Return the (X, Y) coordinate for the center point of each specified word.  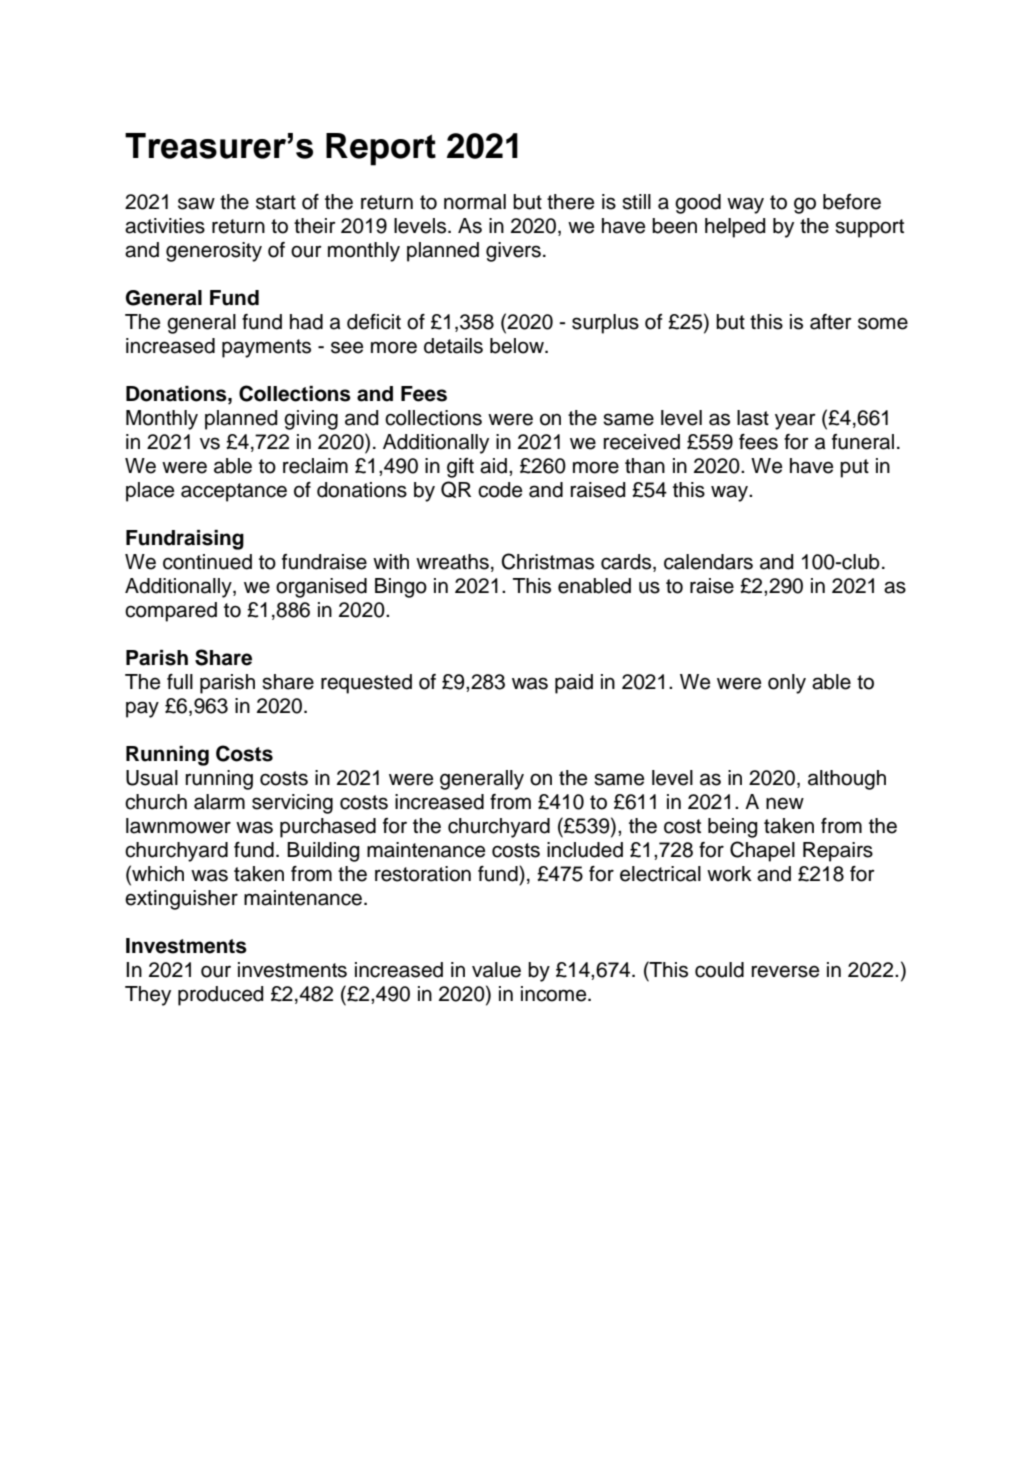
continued (207, 562)
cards (627, 562)
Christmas (548, 561)
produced (221, 996)
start (276, 202)
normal (475, 202)
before (852, 202)
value (496, 970)
